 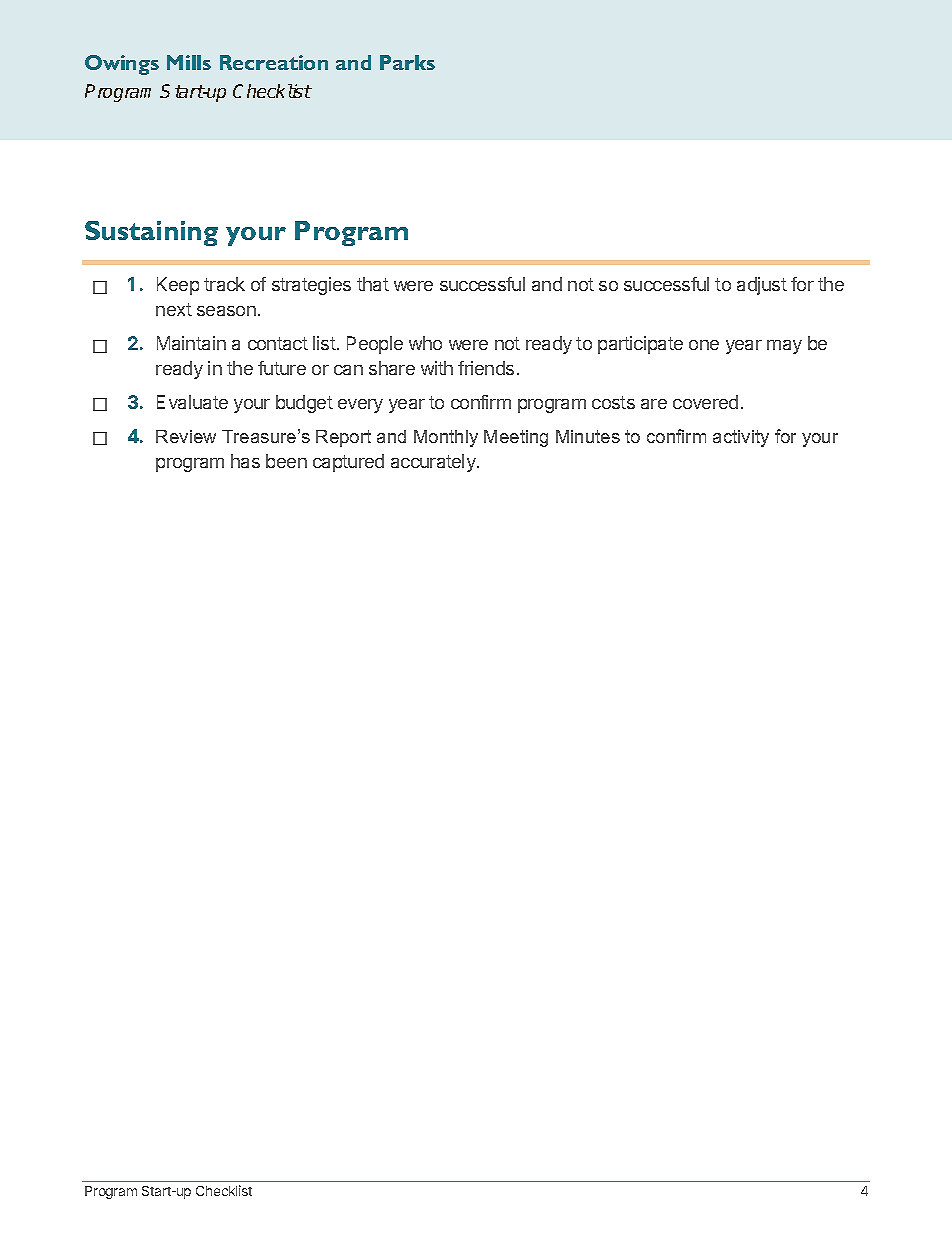 What do you see at coordinates (224, 284) in the document?
I see `track` at bounding box center [224, 284].
